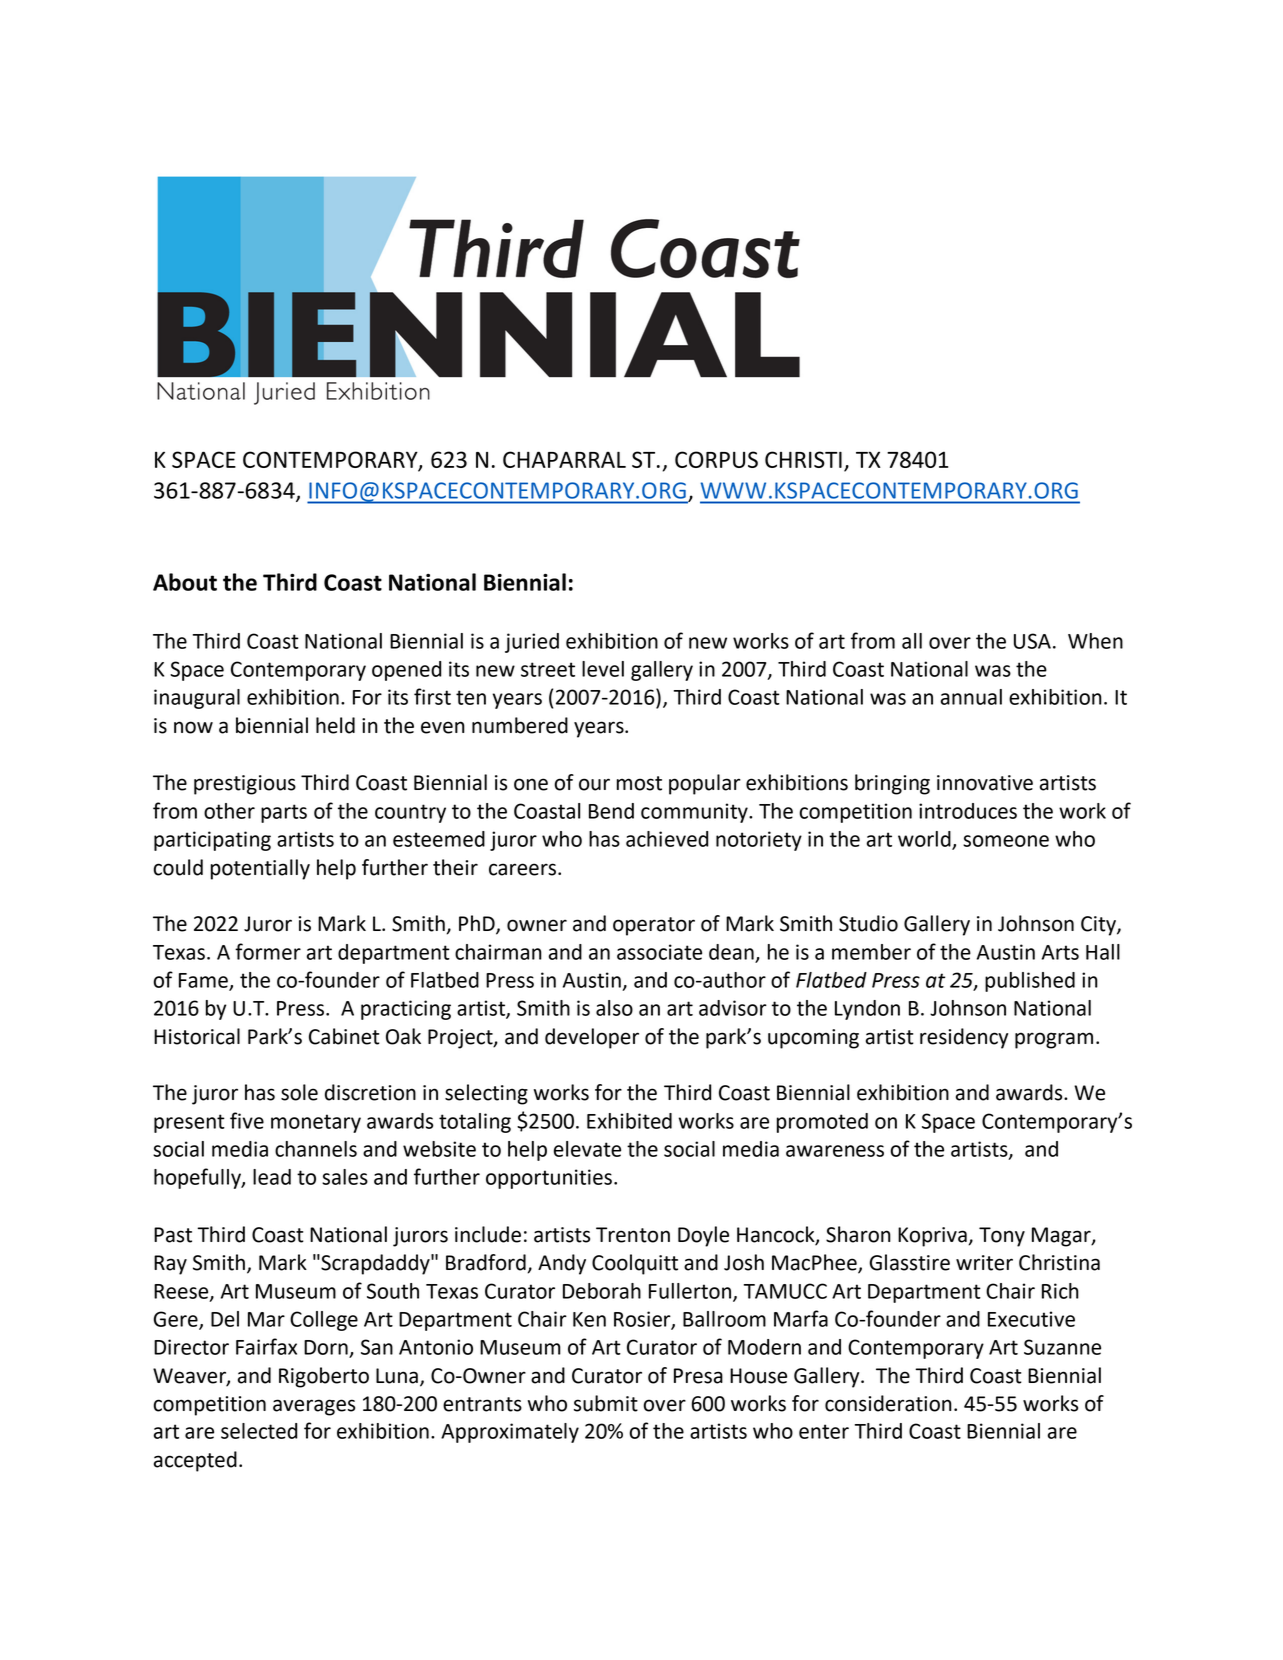  What do you see at coordinates (259, 1431) in the page?
I see `selected` at bounding box center [259, 1431].
